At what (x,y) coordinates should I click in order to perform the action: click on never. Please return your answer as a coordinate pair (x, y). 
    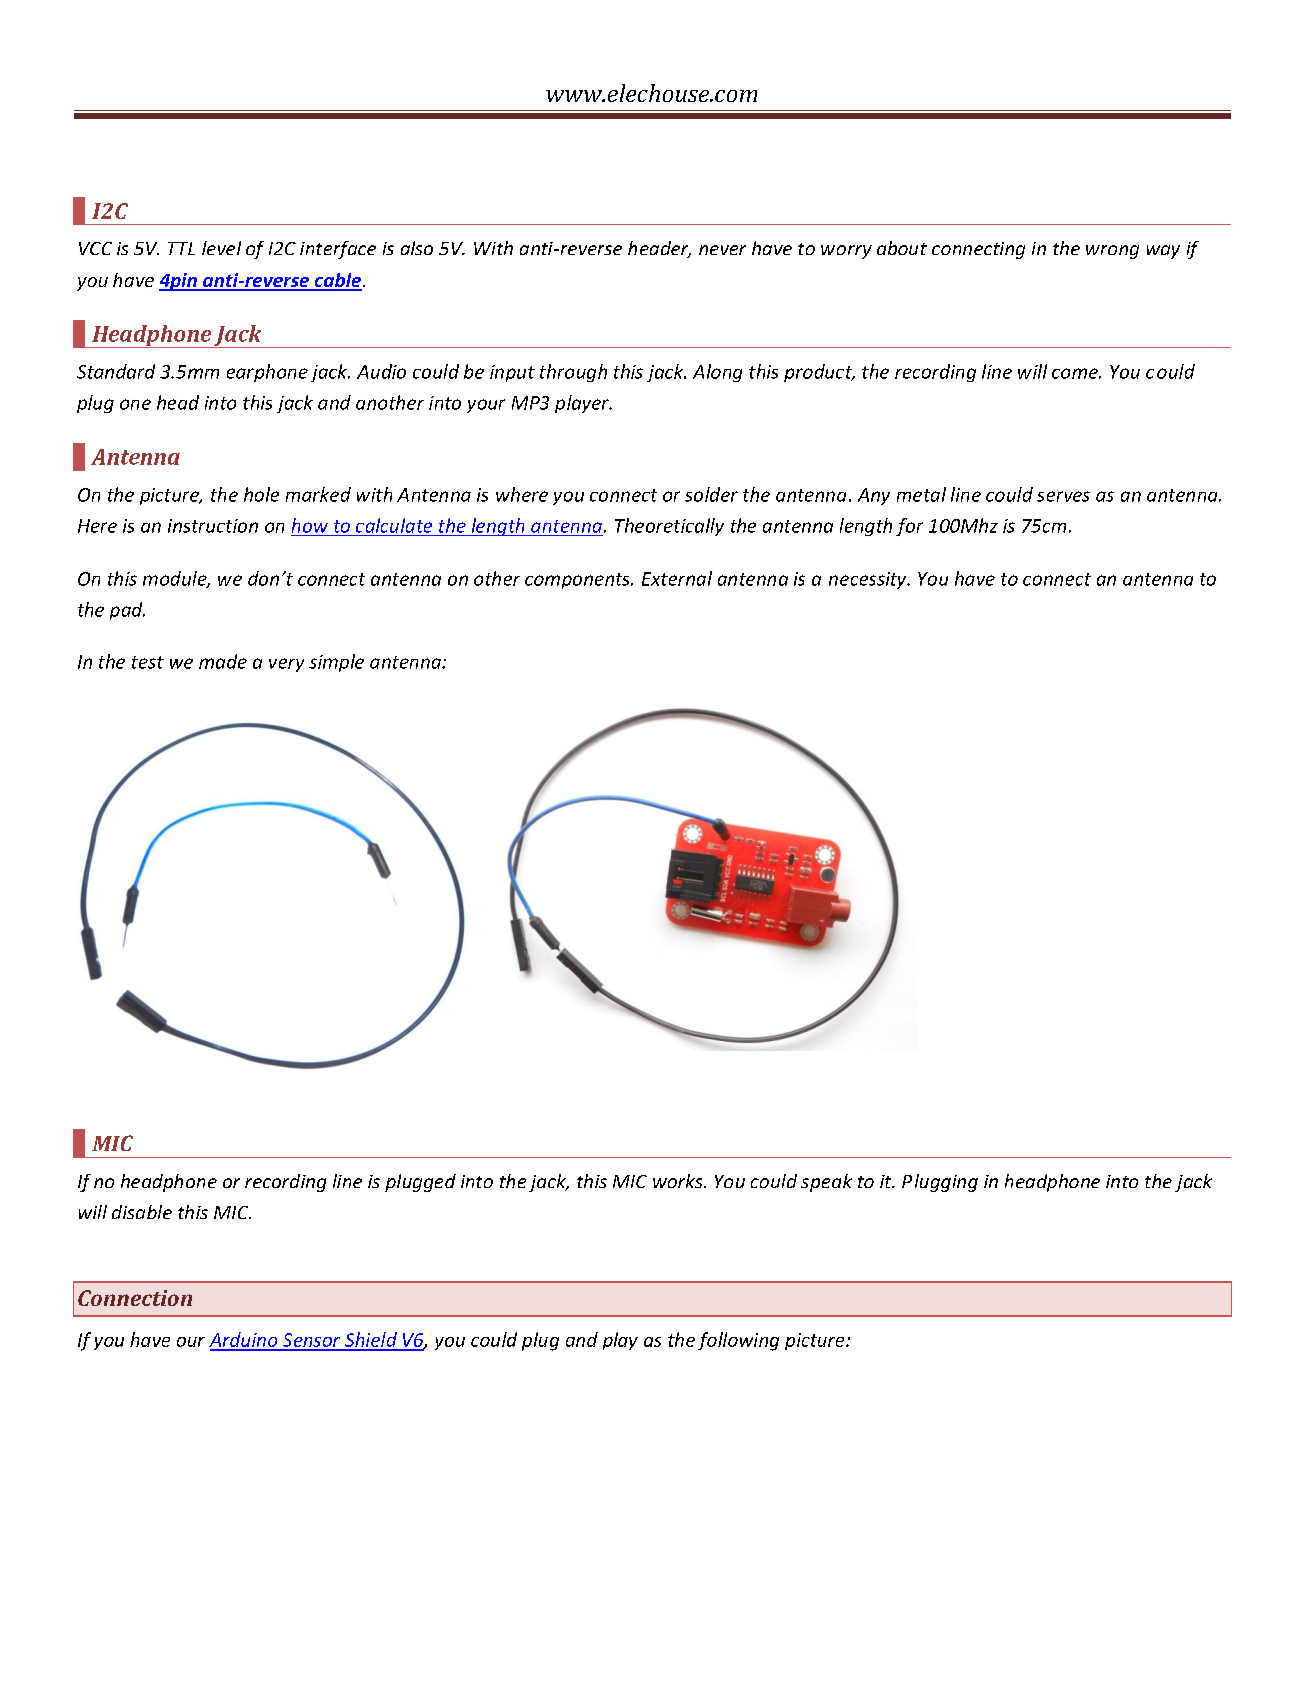
    Looking at the image, I should click on (722, 250).
